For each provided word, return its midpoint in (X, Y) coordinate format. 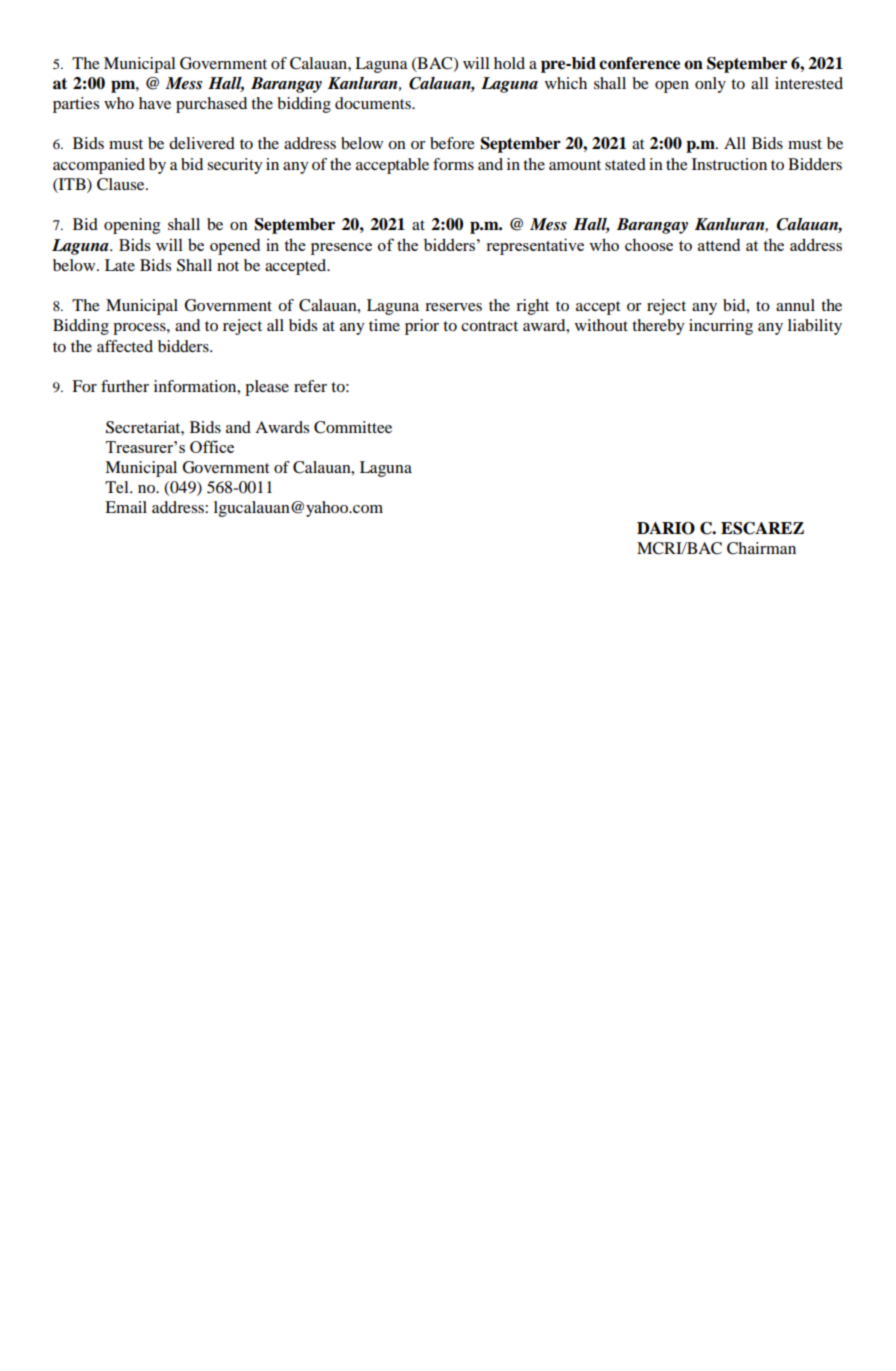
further (125, 386)
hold (509, 63)
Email (126, 507)
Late (120, 265)
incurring (721, 327)
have (155, 103)
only (710, 85)
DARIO (666, 528)
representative (535, 246)
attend (719, 244)
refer (310, 386)
